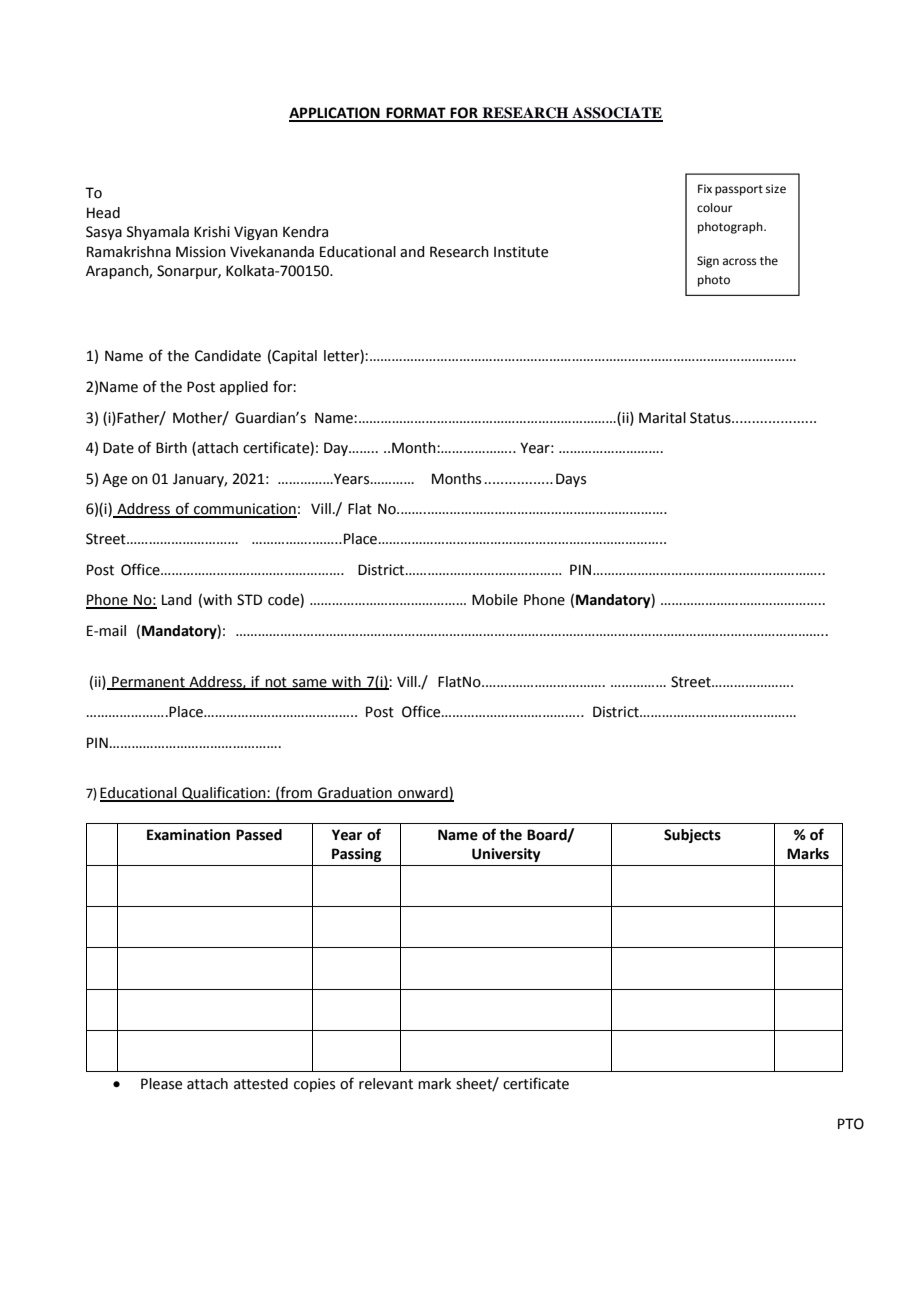  I want to click on Subjects, so click(692, 836).
